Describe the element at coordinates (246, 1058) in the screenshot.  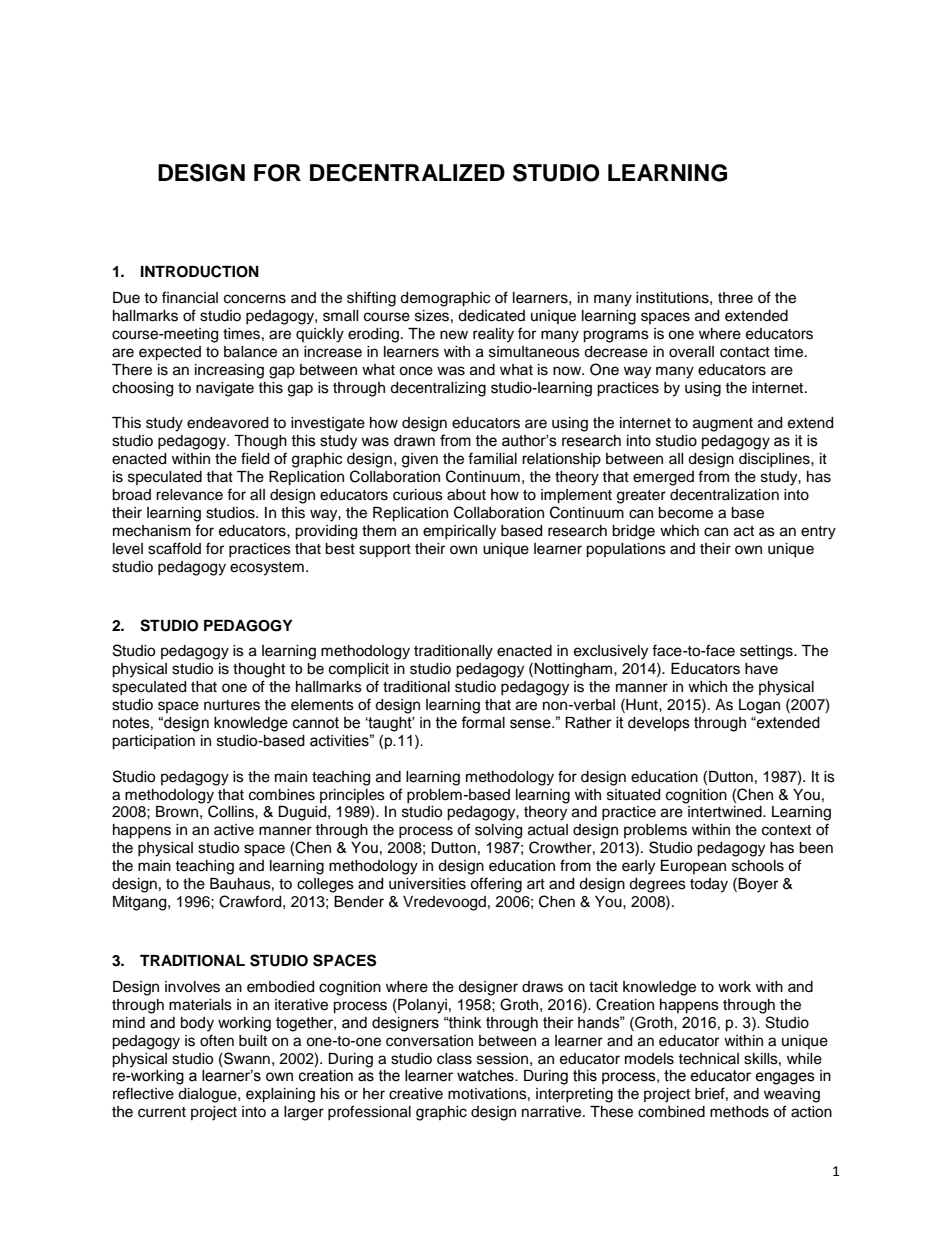
I see `Swann` at that location.
